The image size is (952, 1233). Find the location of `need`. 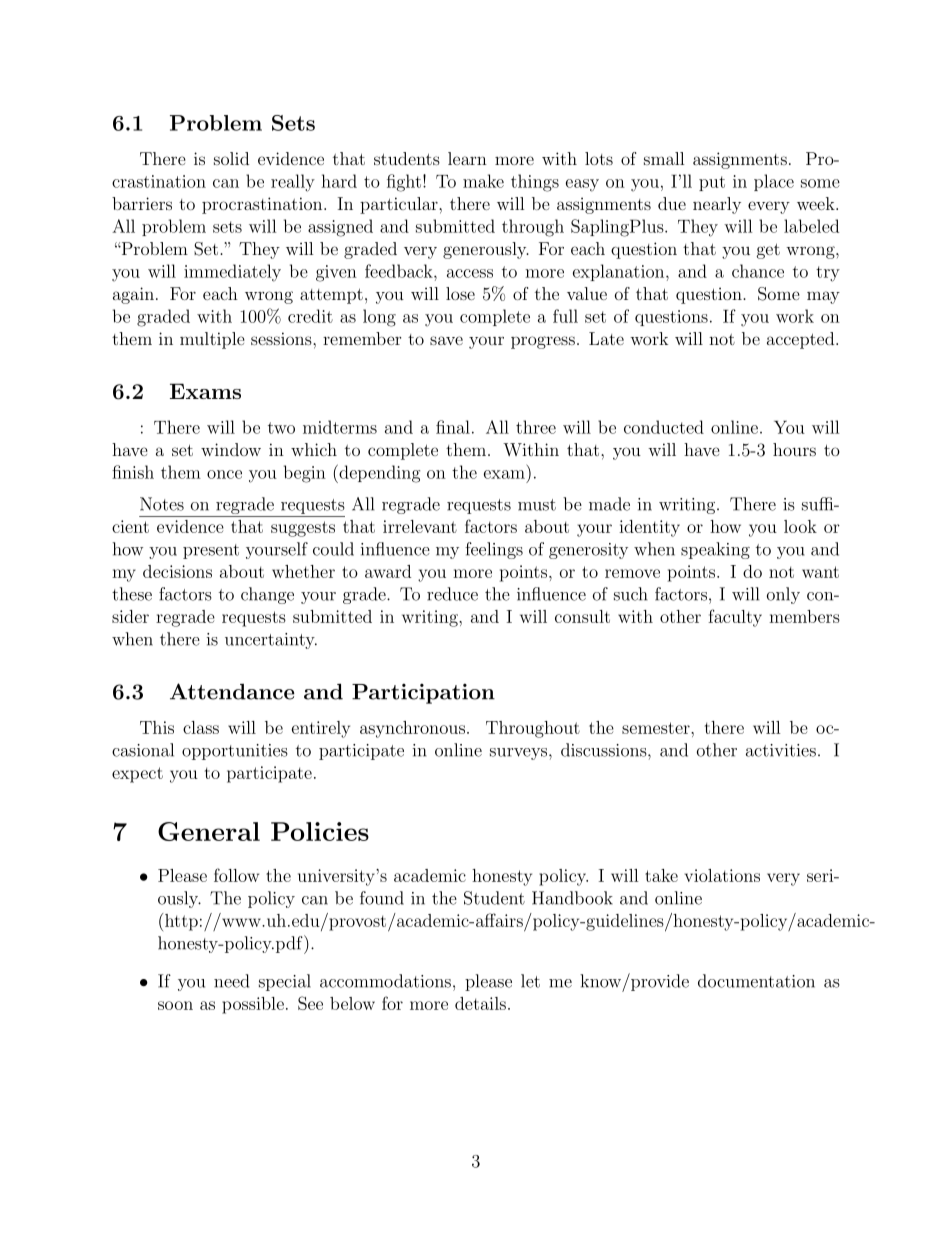

need is located at coordinates (231, 981).
